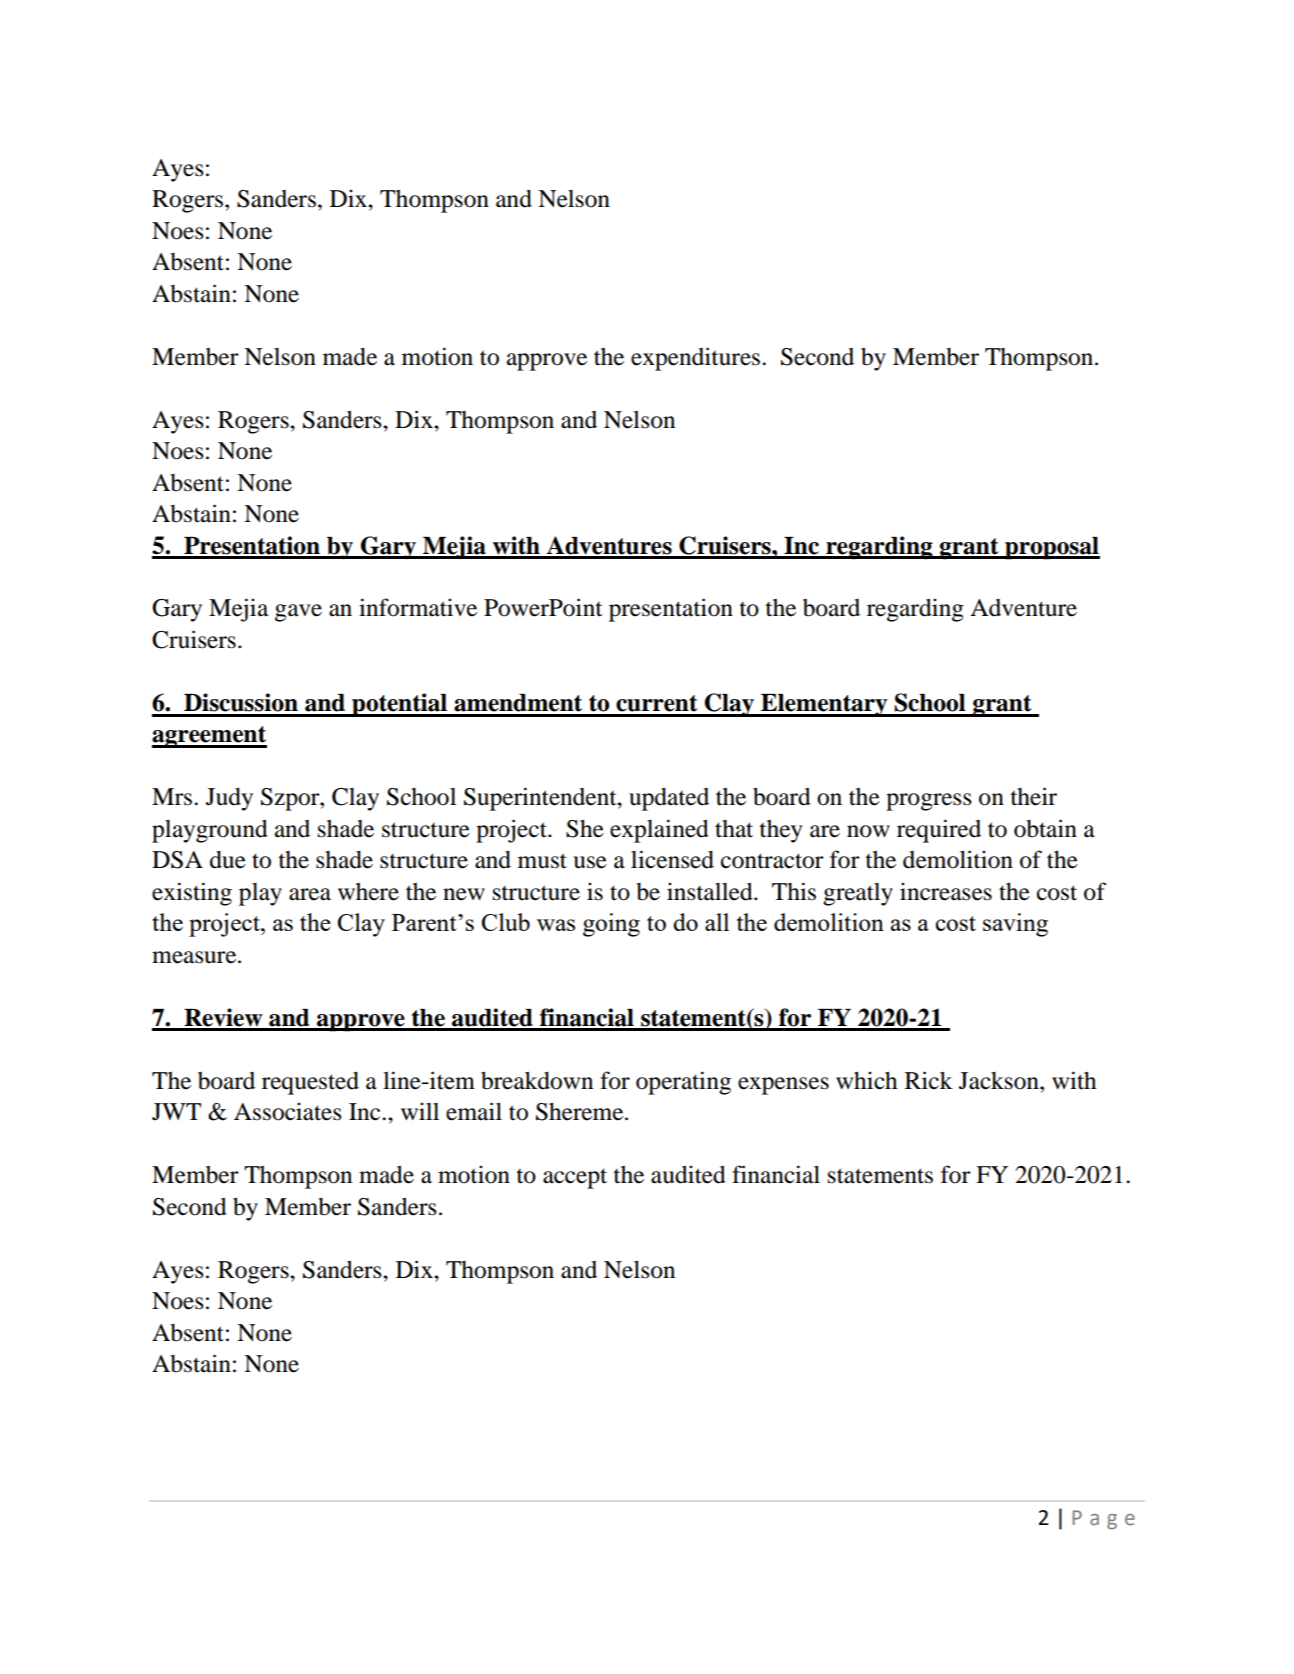  Describe the element at coordinates (229, 799) in the screenshot. I see `Judy` at that location.
